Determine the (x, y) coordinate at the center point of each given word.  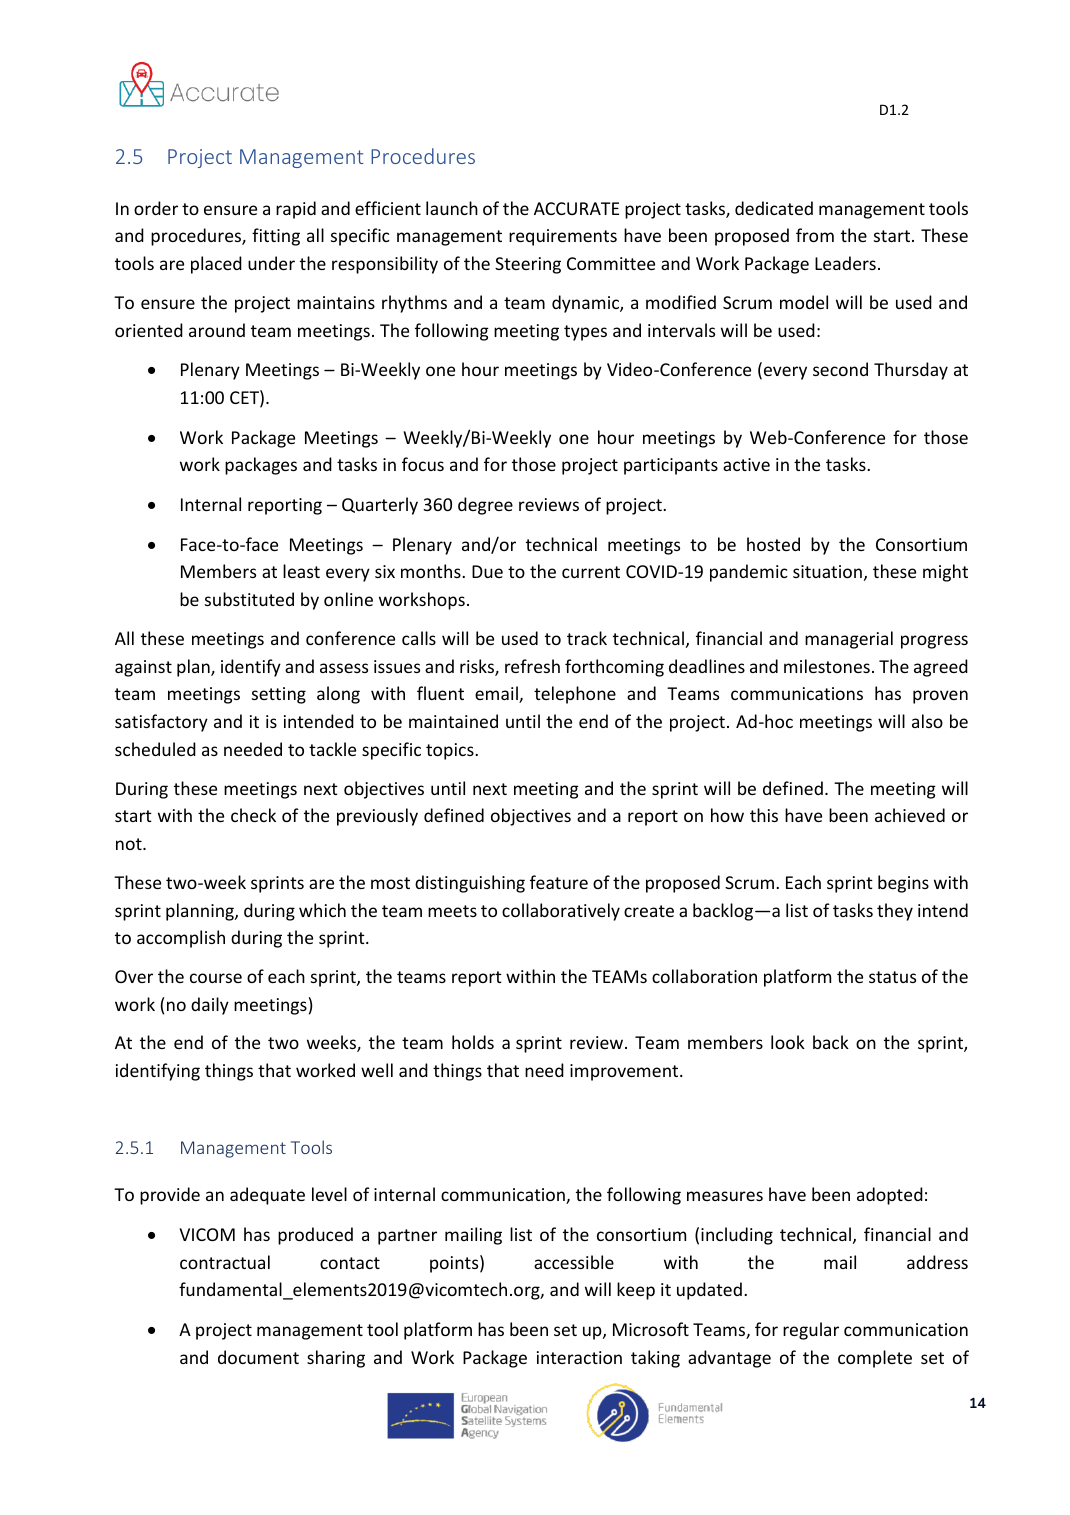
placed (216, 265)
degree (485, 506)
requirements (563, 237)
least (301, 571)
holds (473, 1042)
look (788, 1042)
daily (210, 1006)
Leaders (845, 263)
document (258, 1357)
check (253, 815)
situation (827, 571)
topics (451, 751)
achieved (910, 815)
